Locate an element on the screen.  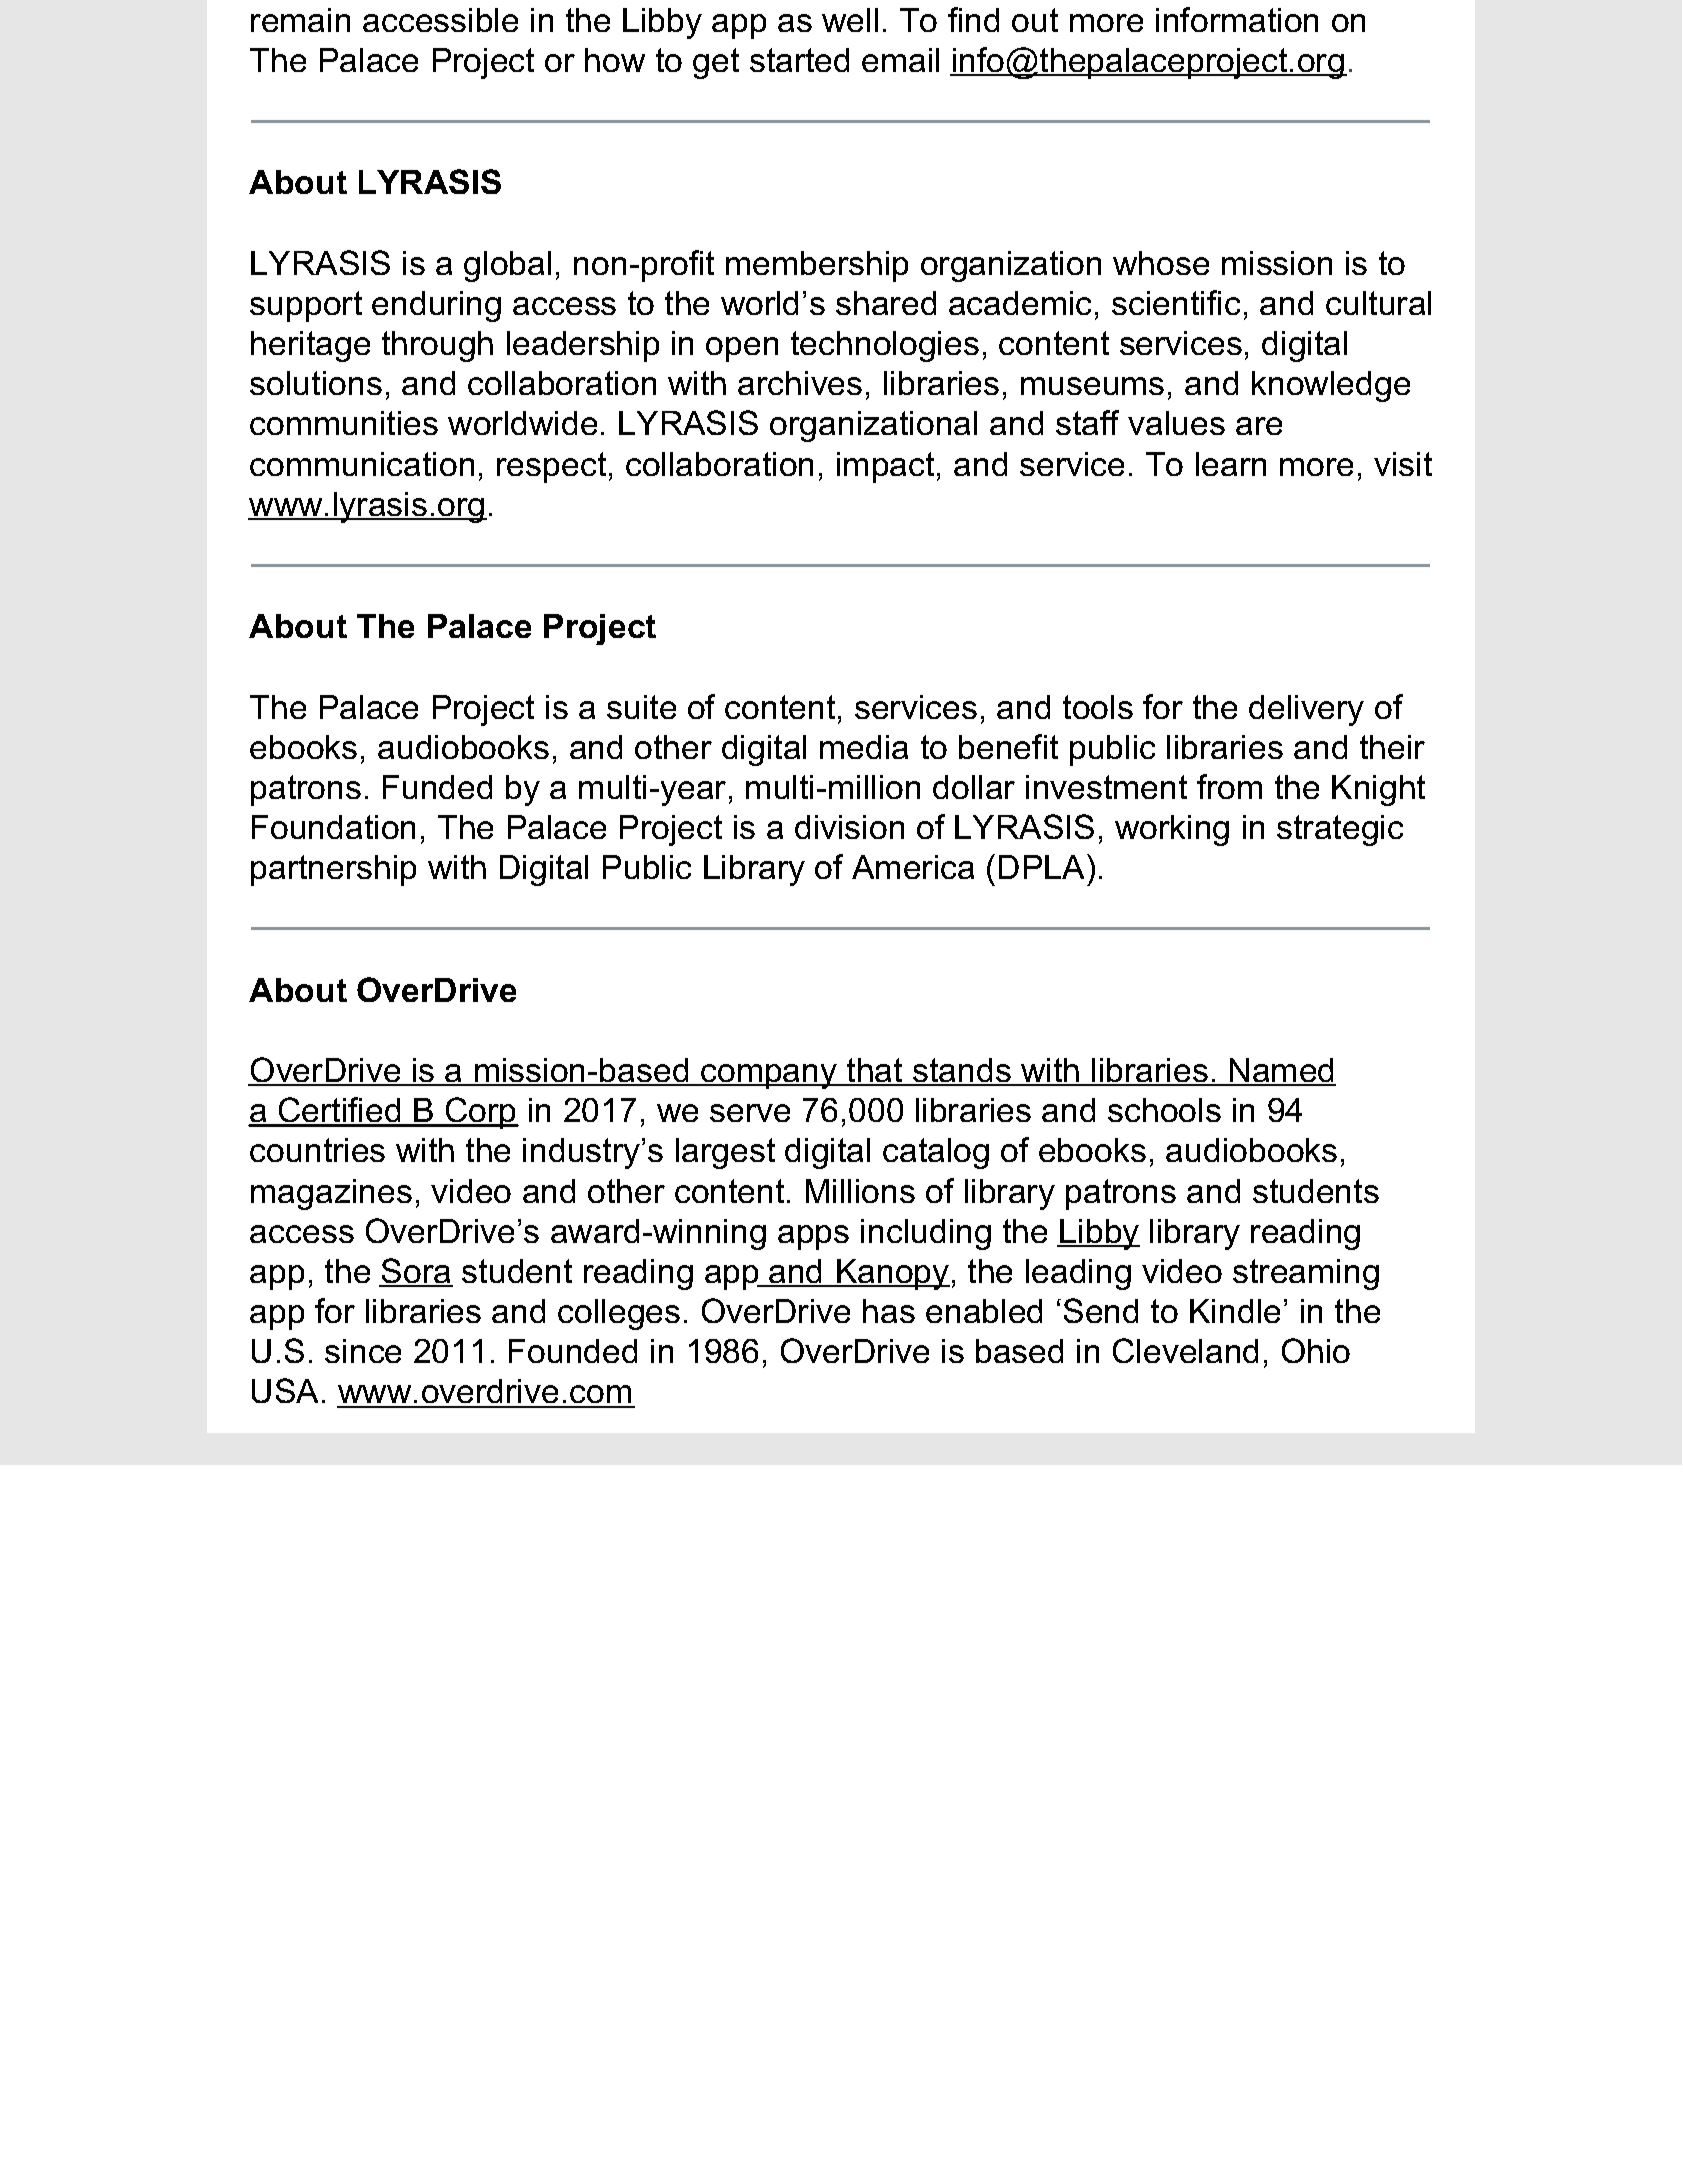
Funded is located at coordinates (437, 787).
